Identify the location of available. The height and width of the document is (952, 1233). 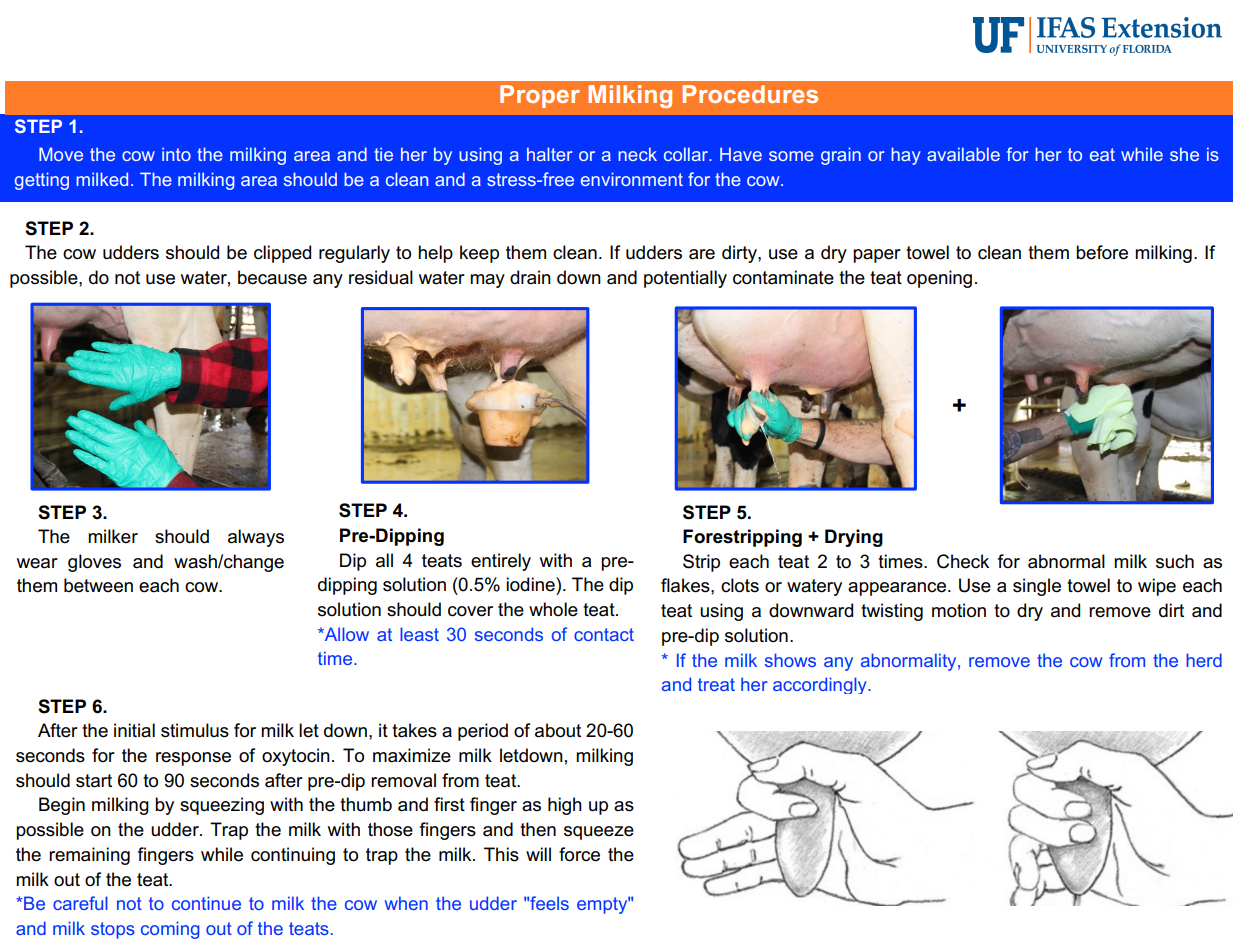
(963, 154).
